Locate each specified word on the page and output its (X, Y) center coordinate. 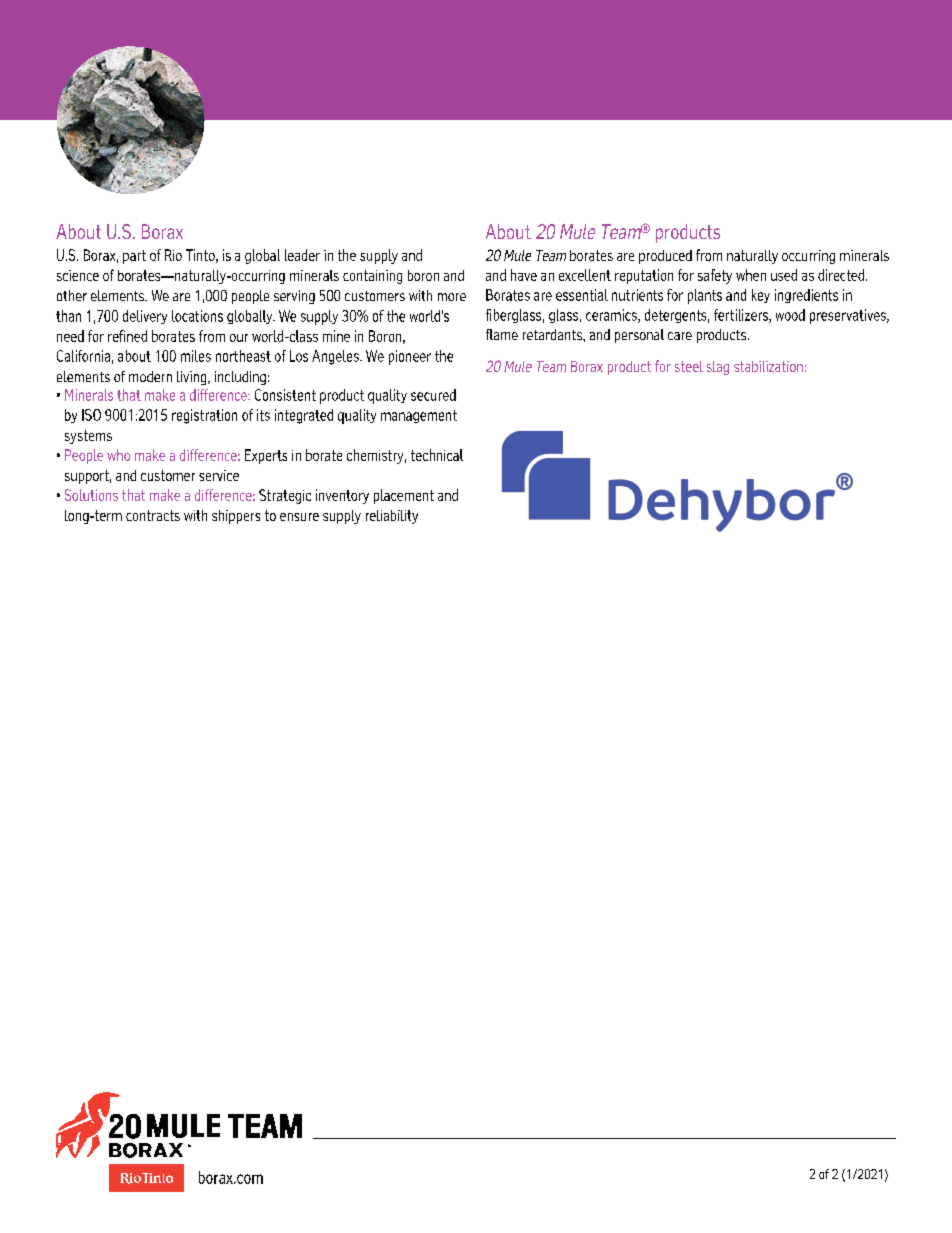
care (680, 336)
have (524, 275)
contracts (153, 515)
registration (204, 416)
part (134, 257)
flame (502, 334)
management (419, 416)
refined (127, 336)
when (751, 275)
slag (718, 368)
